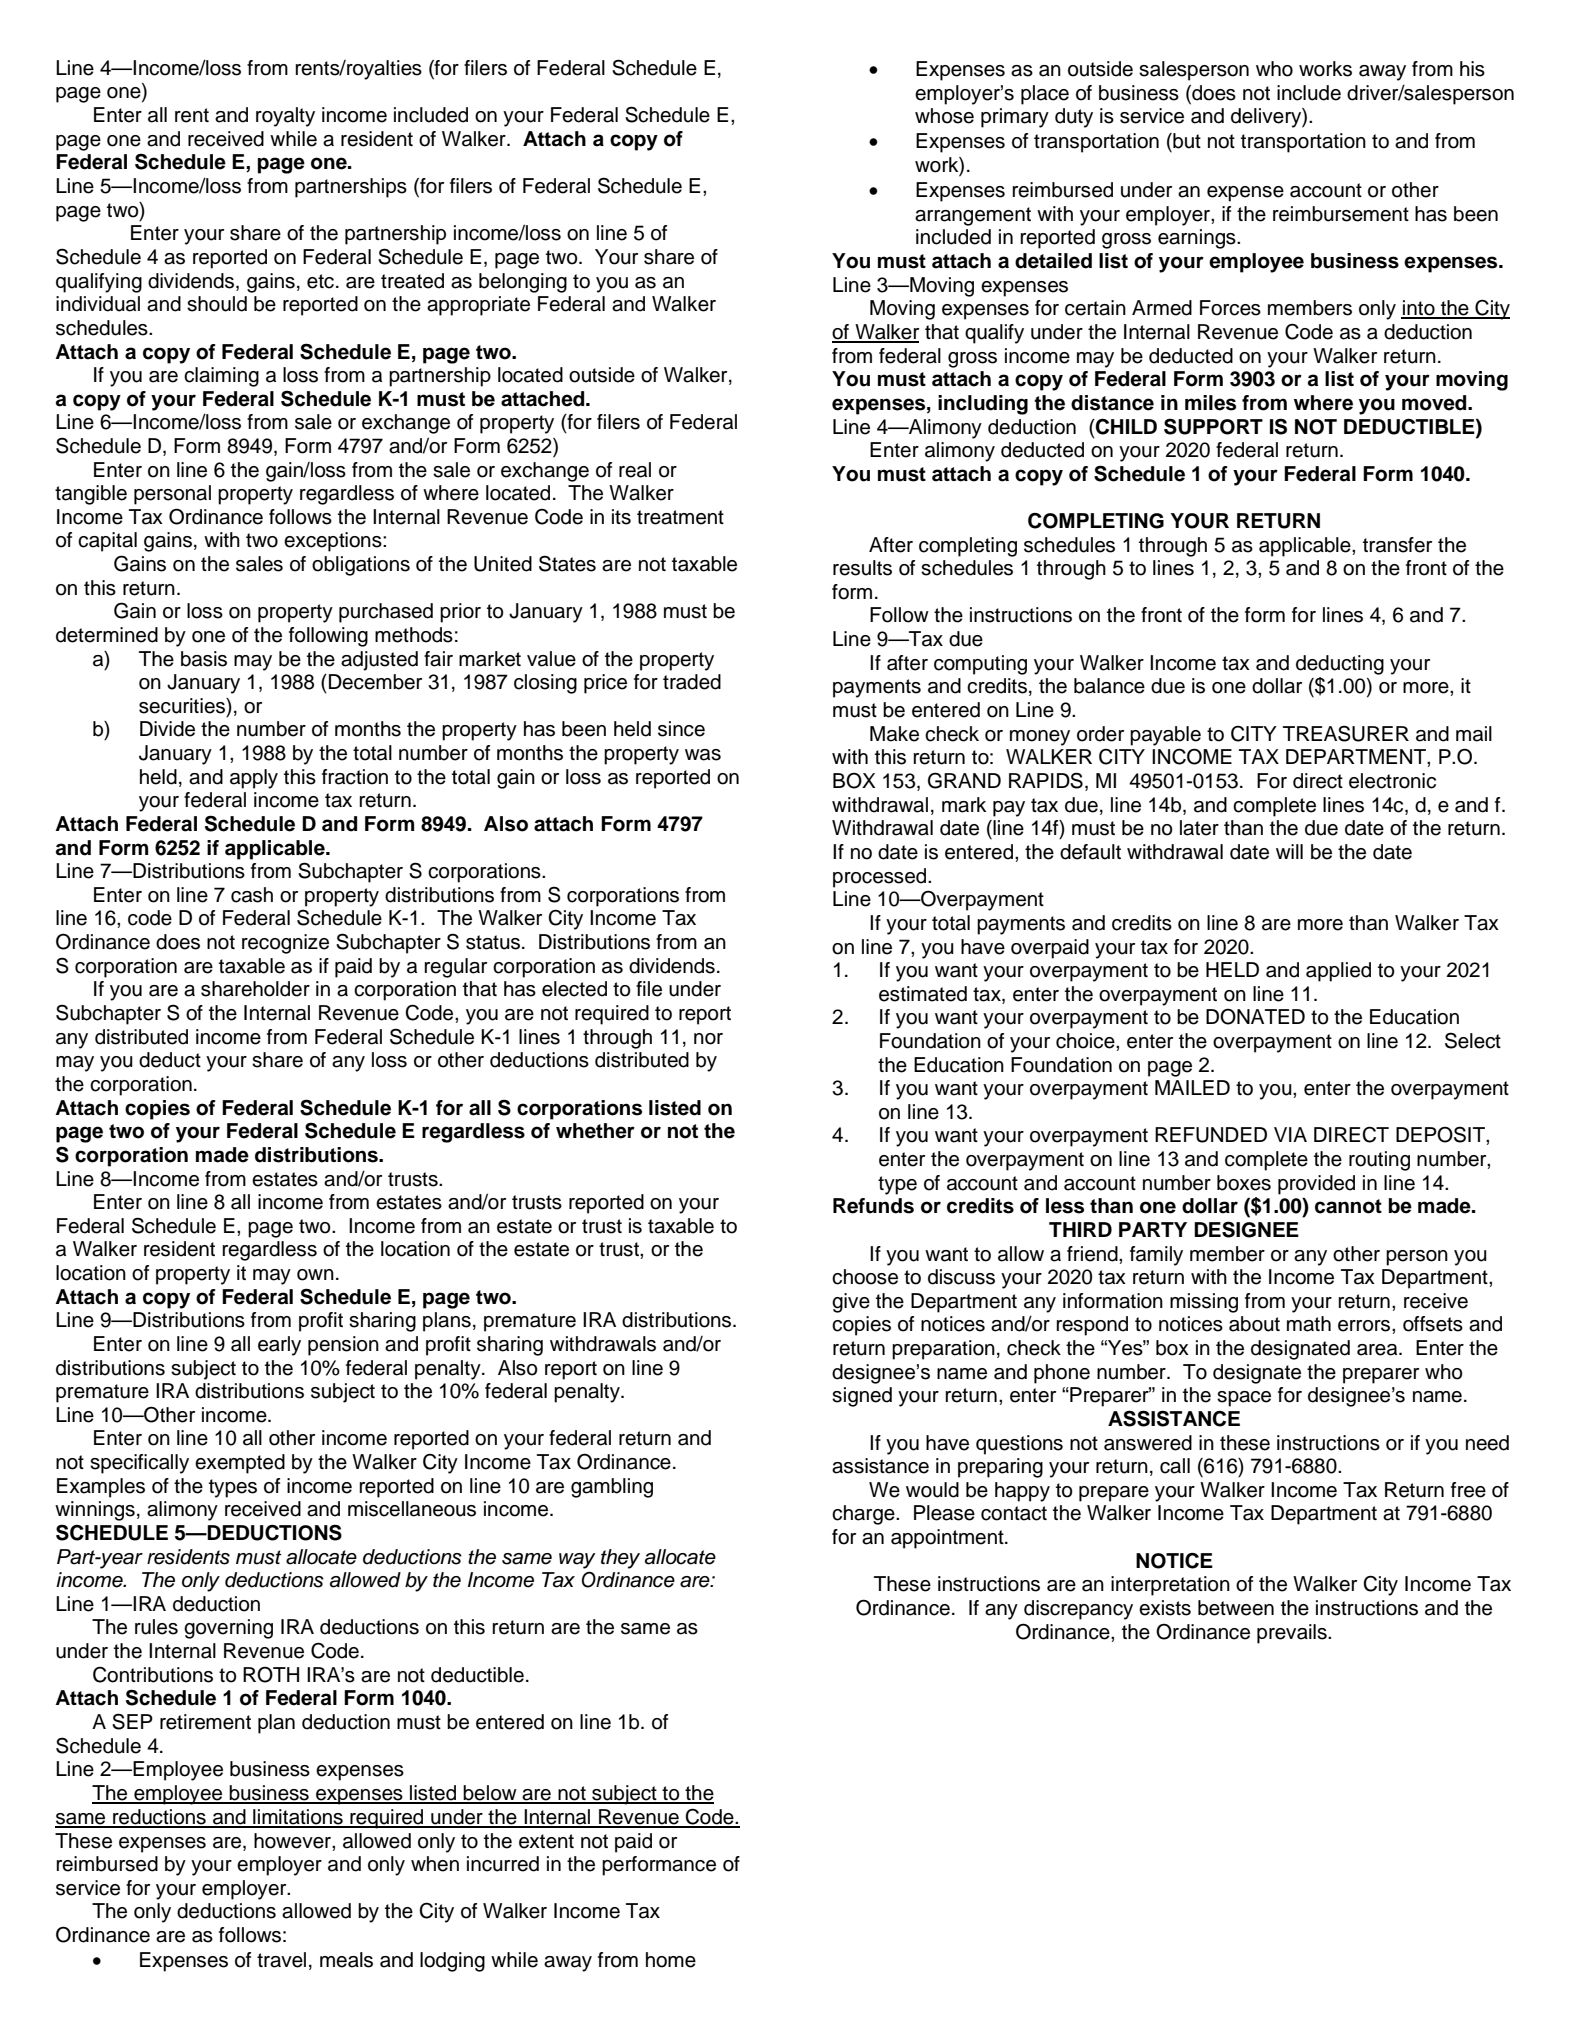  I want to click on nor, so click(708, 1039).
